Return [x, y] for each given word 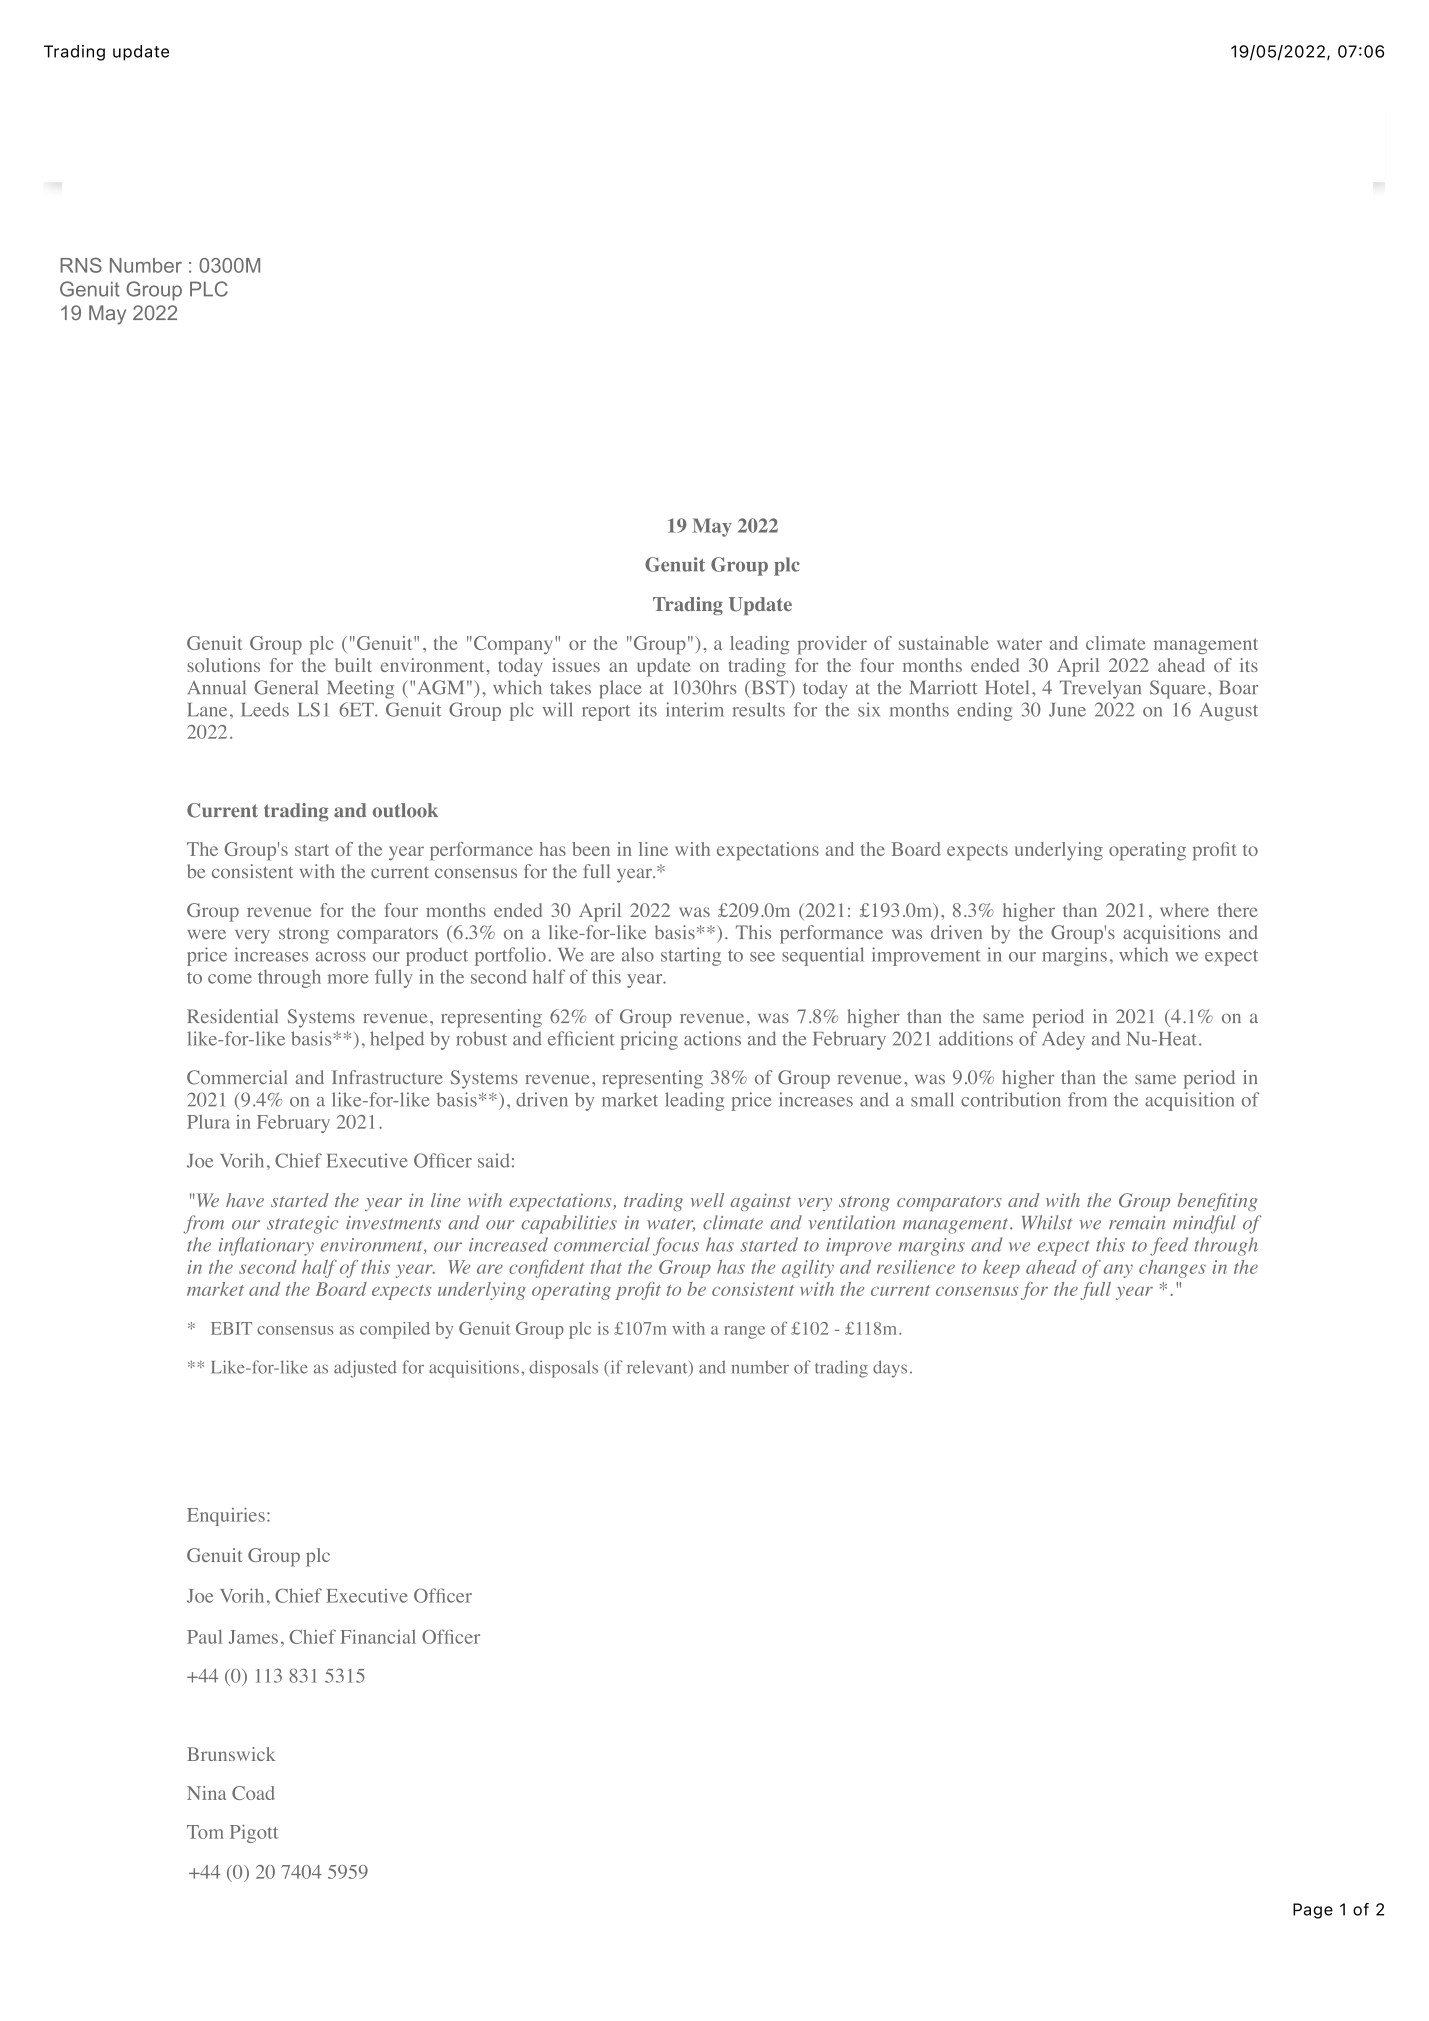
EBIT [231, 1328]
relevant [658, 1368]
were [206, 934]
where [1184, 910]
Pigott [254, 1833]
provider [832, 645]
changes [1172, 1269]
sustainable [944, 643]
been [591, 849]
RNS [81, 265]
